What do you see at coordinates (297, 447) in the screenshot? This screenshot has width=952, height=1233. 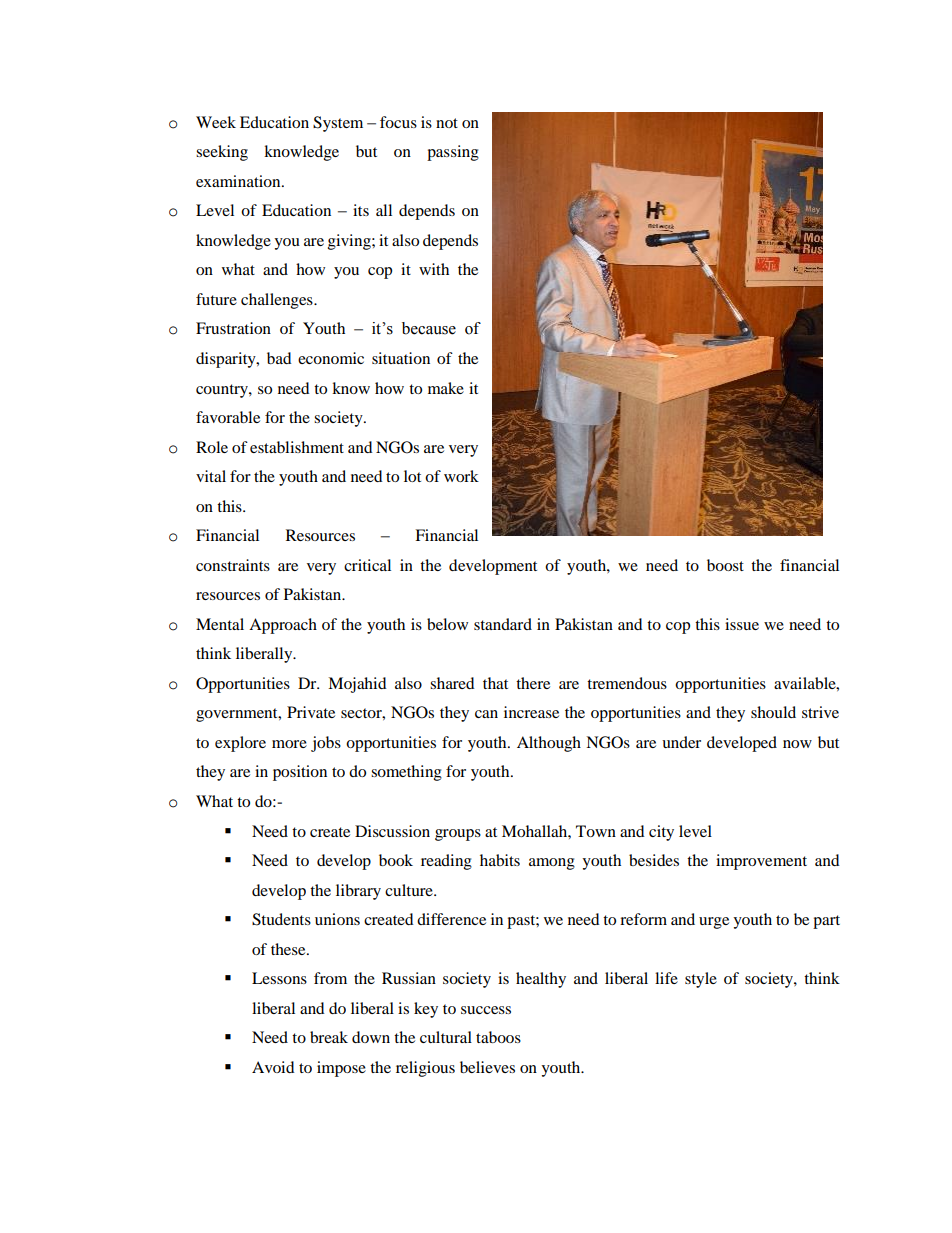 I see `establishment` at bounding box center [297, 447].
